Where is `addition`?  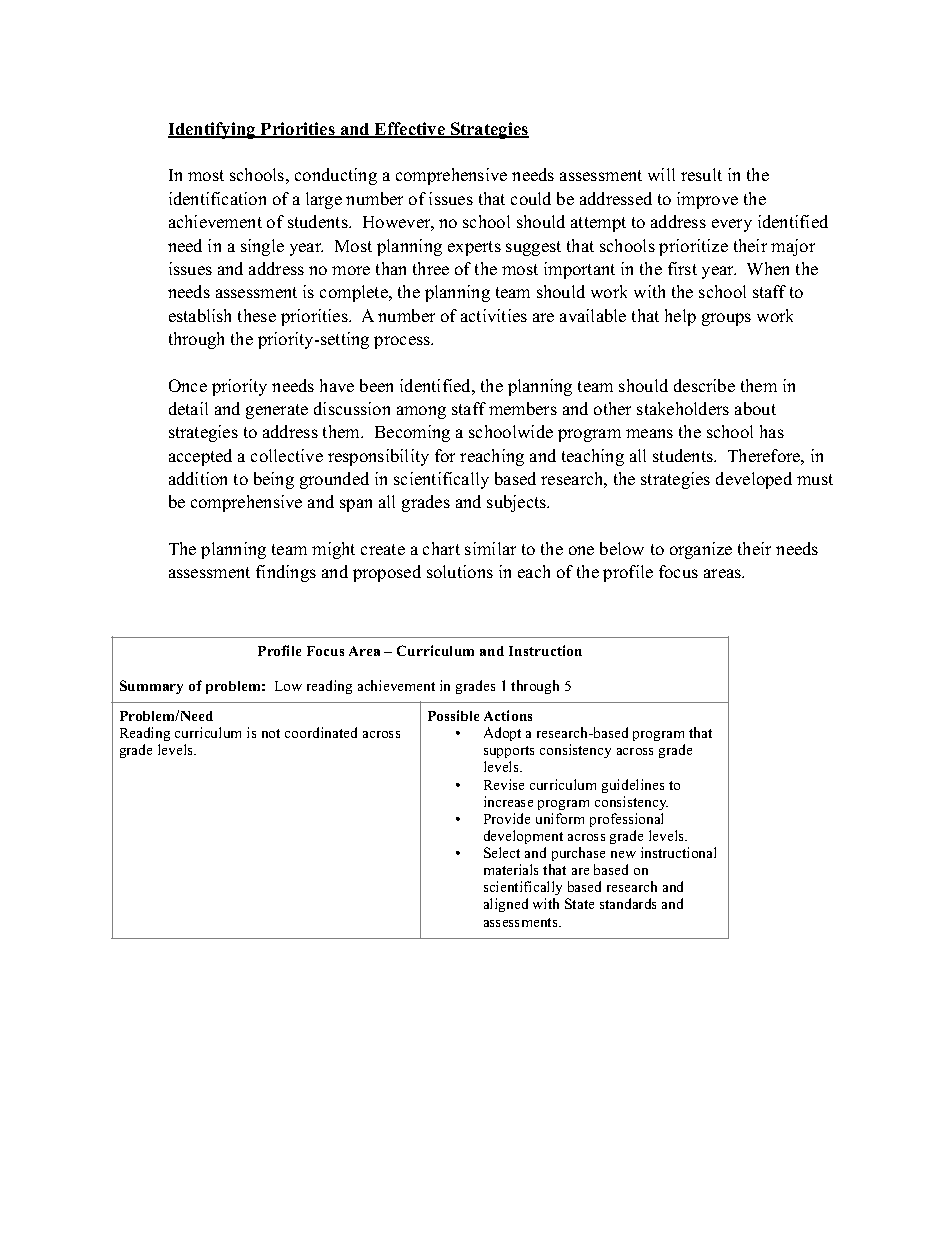 addition is located at coordinates (198, 478).
